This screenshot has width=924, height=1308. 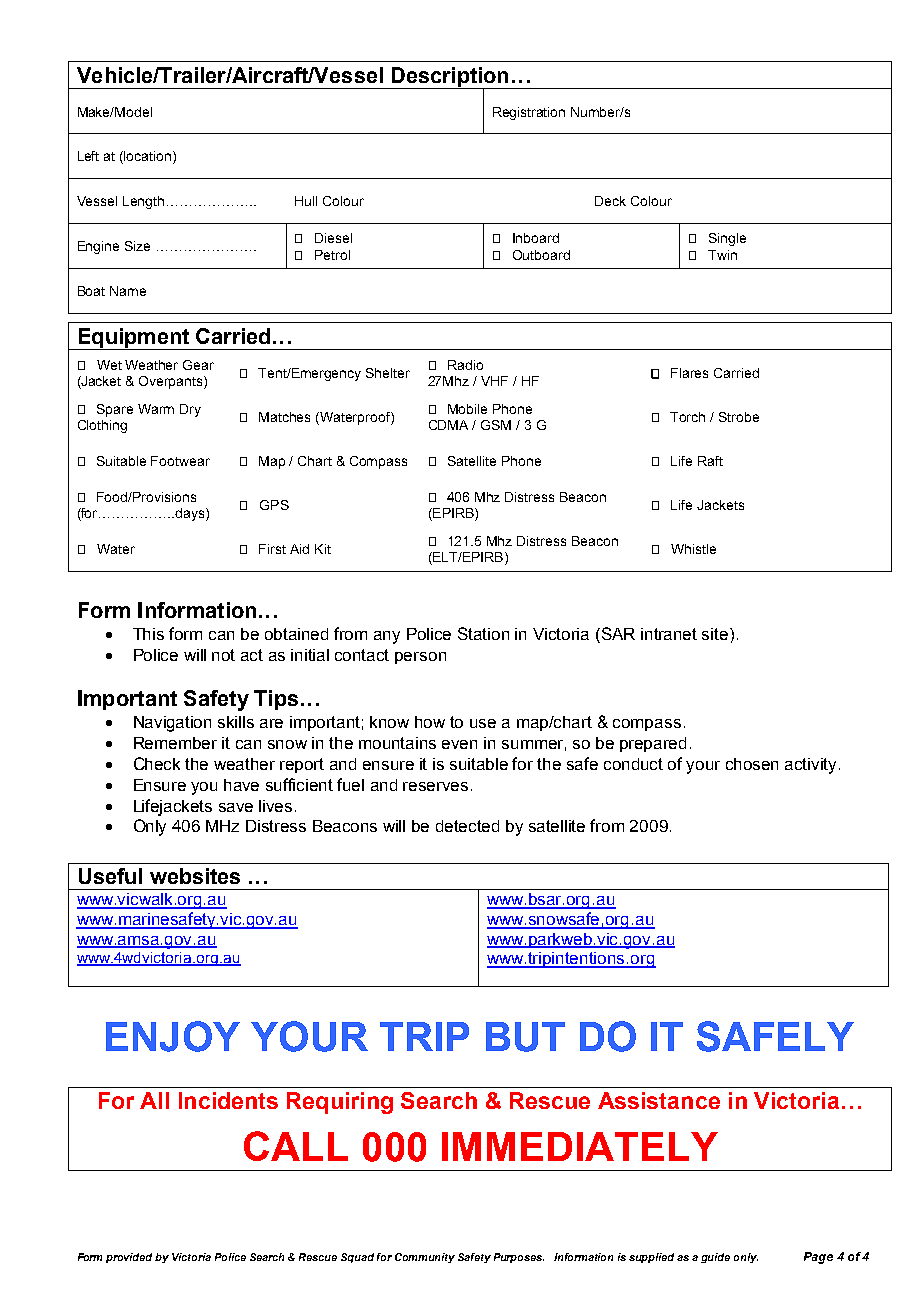 I want to click on Single, so click(x=727, y=239).
